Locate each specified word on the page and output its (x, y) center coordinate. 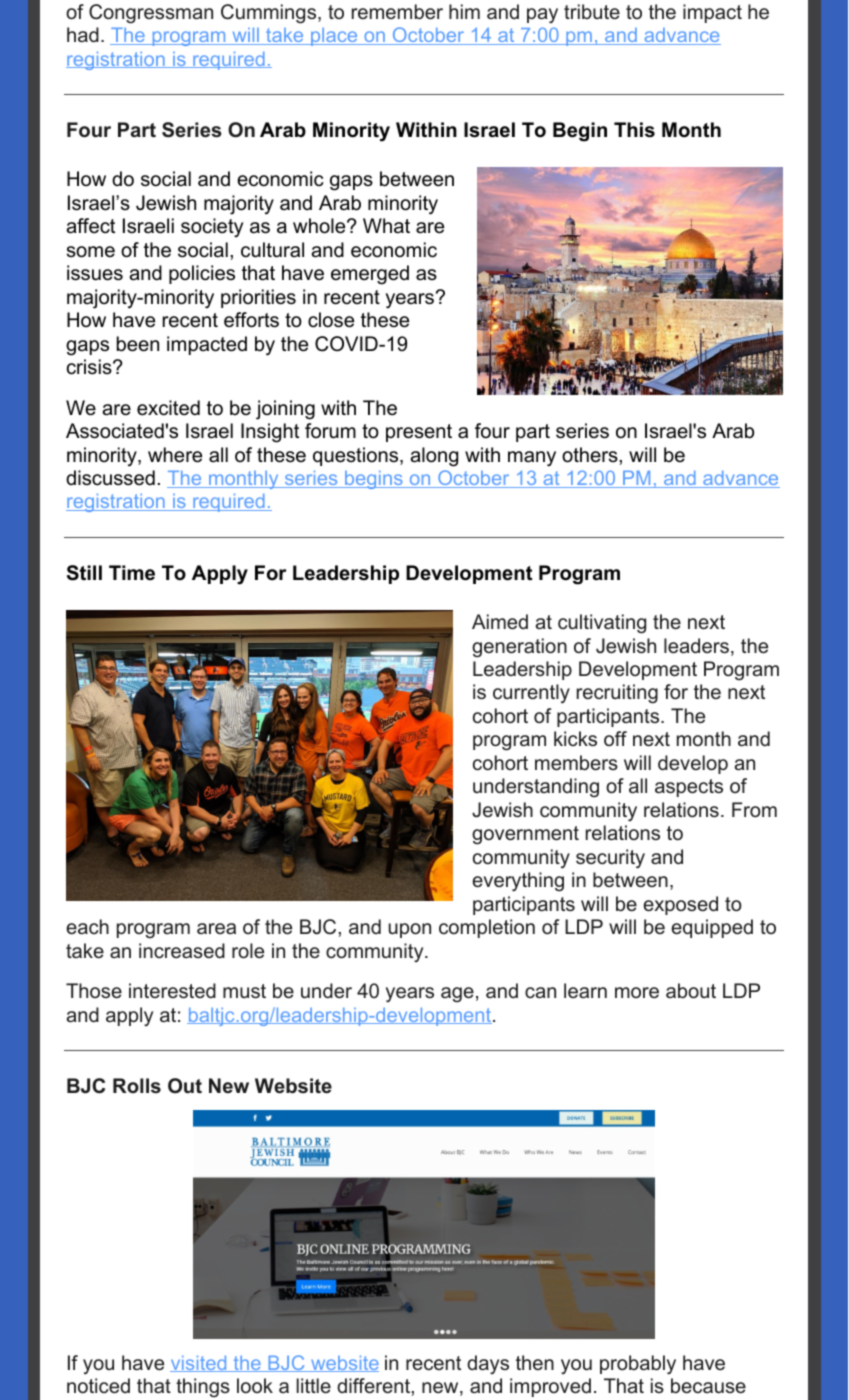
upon (410, 930)
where (175, 455)
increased (182, 951)
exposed (680, 905)
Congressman (151, 14)
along (434, 457)
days (488, 1364)
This (634, 130)
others (591, 455)
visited (199, 1364)
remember (397, 11)
